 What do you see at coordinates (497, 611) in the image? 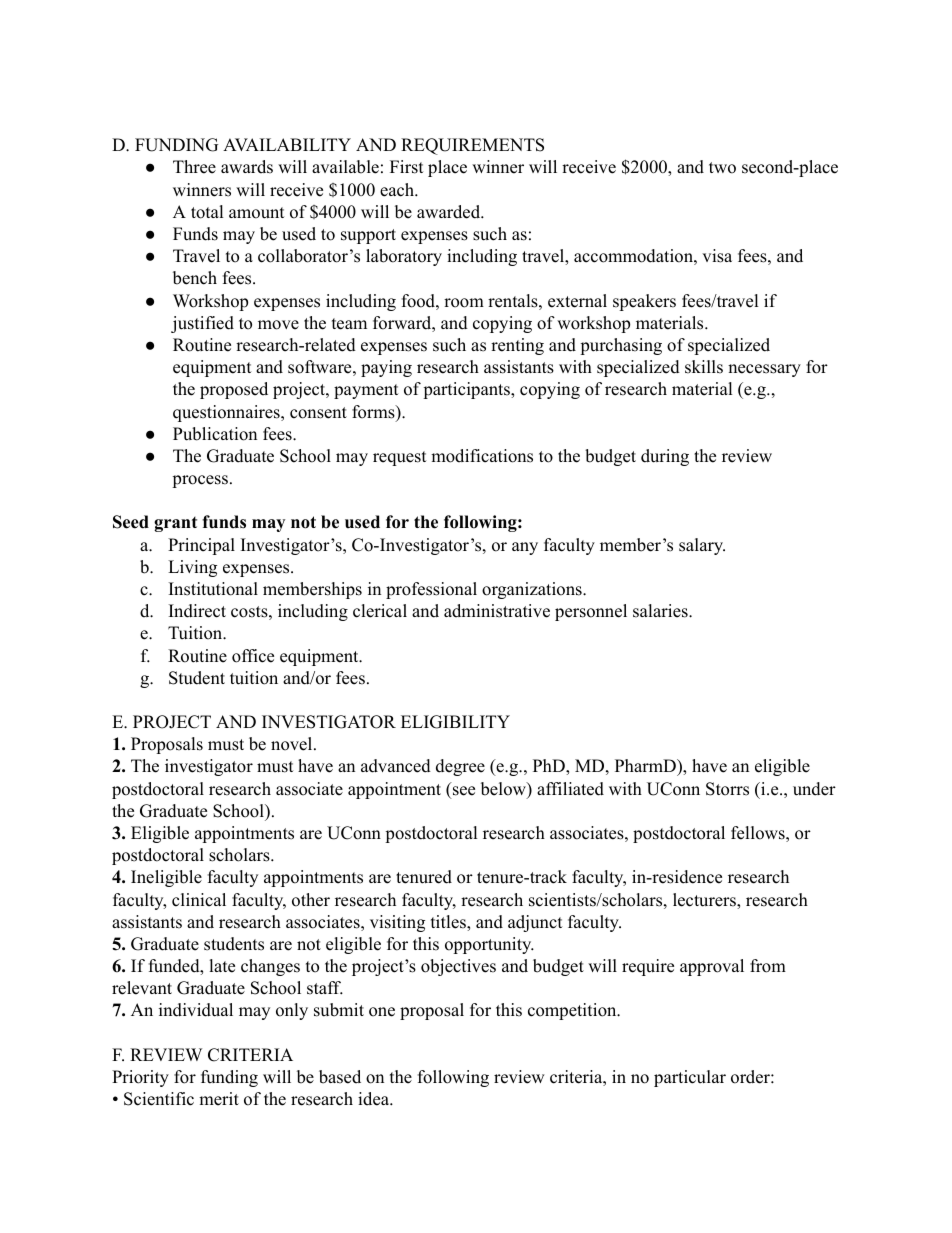
I see `administrative` at bounding box center [497, 611].
